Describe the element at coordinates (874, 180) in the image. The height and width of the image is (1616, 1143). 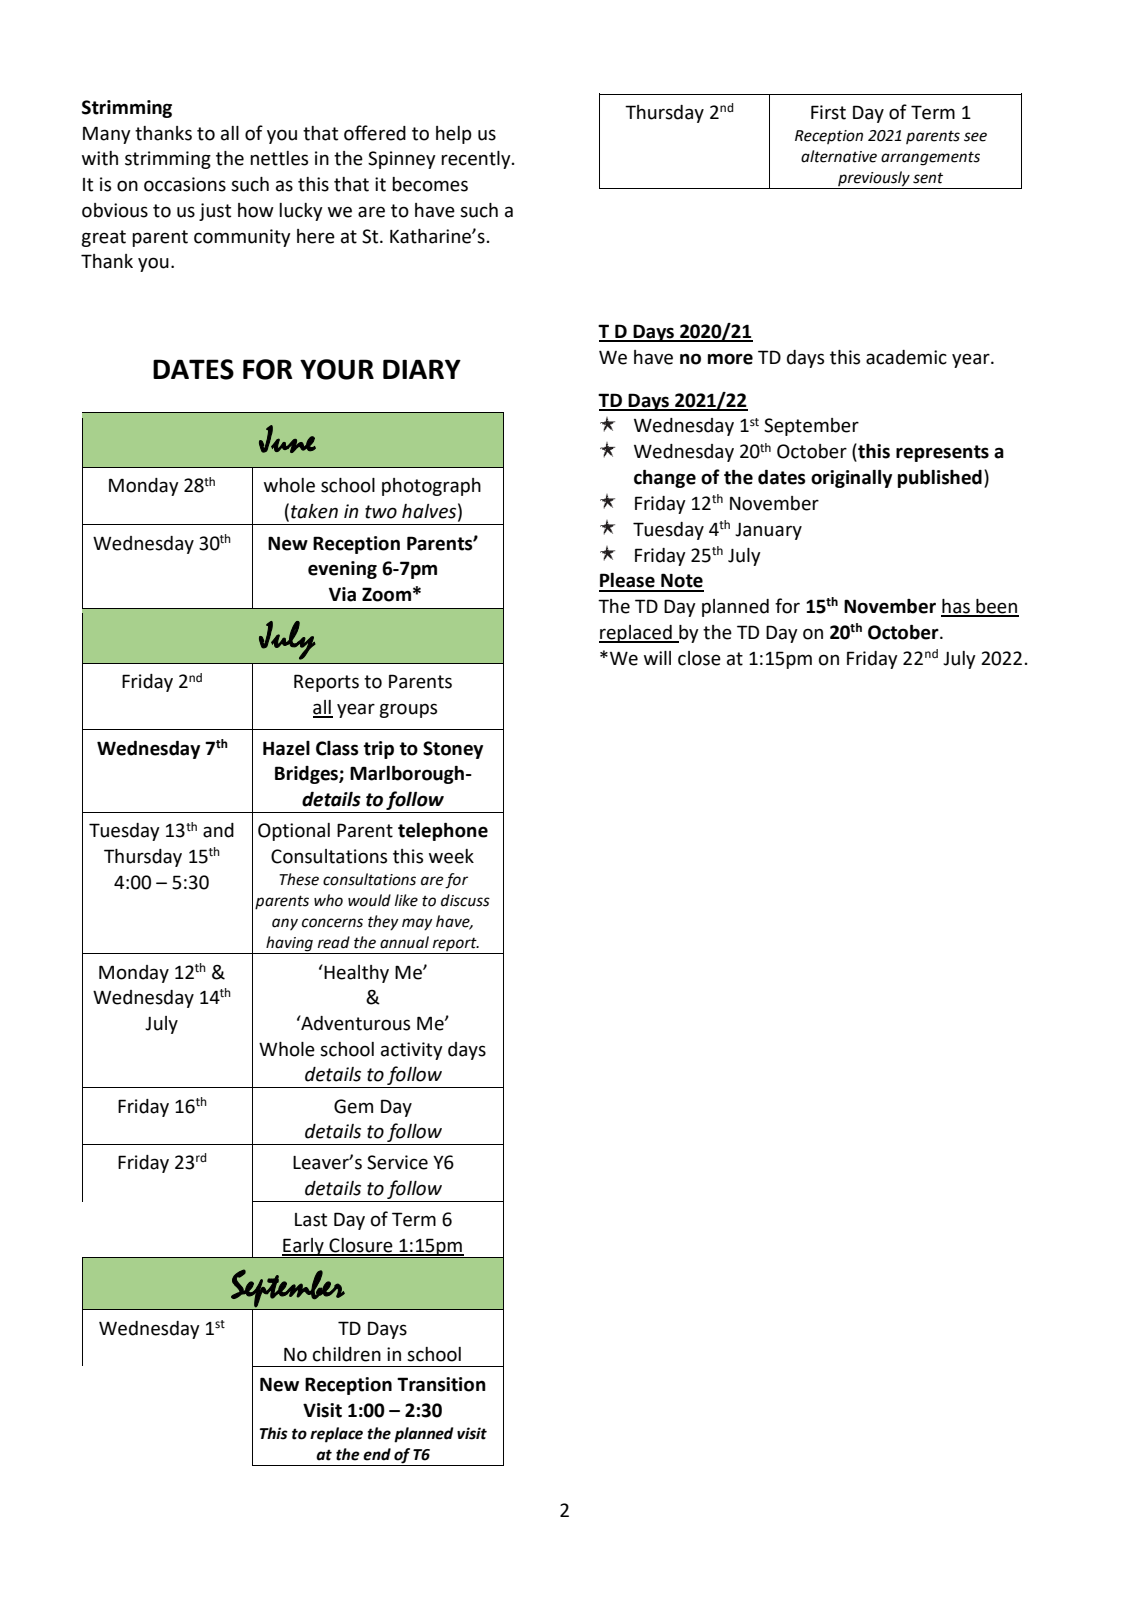
I see `previously` at that location.
